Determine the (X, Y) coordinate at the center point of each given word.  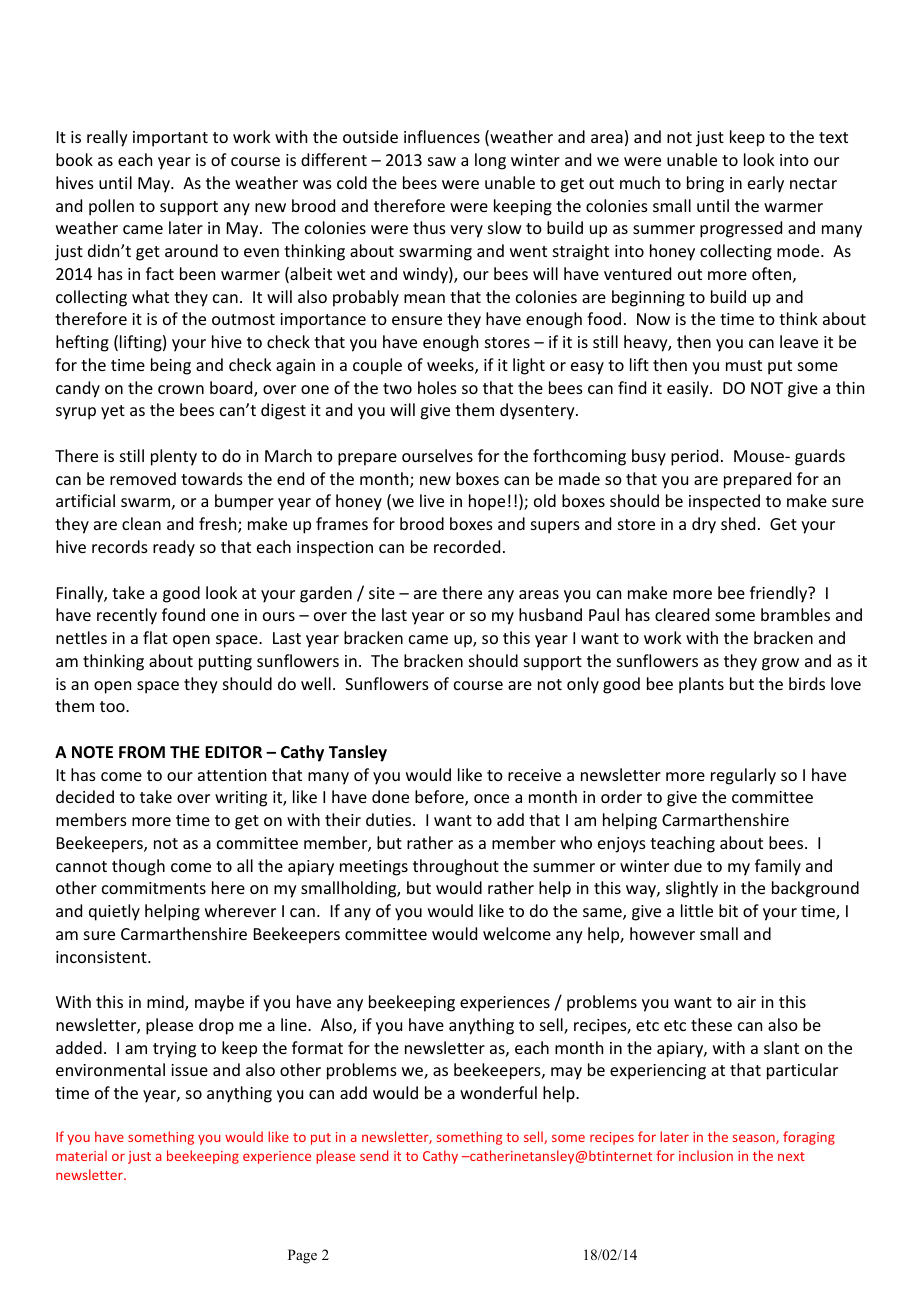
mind (166, 1003)
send (374, 1155)
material (81, 1155)
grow (780, 664)
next (791, 1156)
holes (437, 387)
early (766, 184)
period (694, 457)
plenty (174, 457)
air (746, 1002)
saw (442, 161)
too (113, 706)
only (583, 685)
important (170, 139)
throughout (456, 867)
